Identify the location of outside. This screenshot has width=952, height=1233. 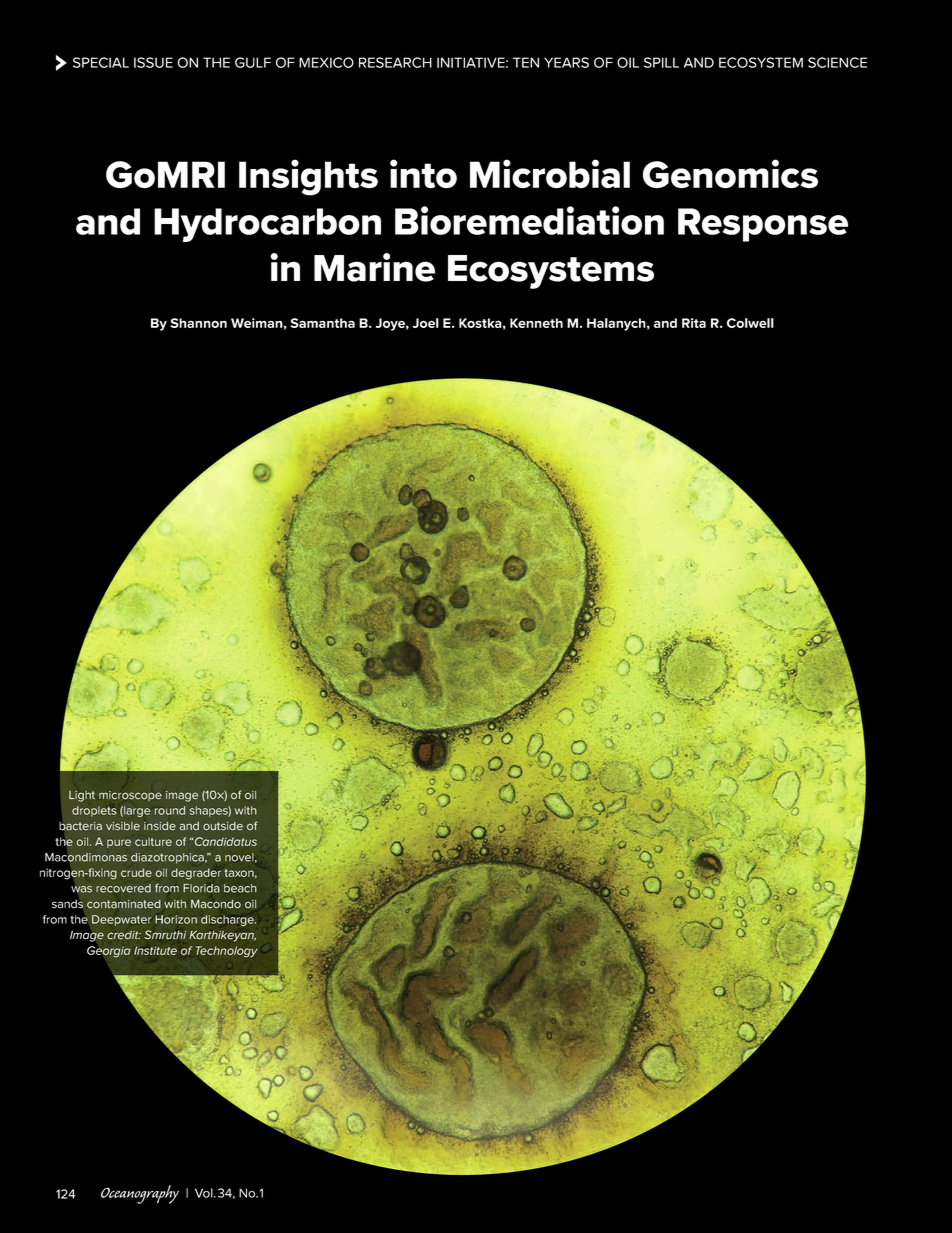
(223, 826).
